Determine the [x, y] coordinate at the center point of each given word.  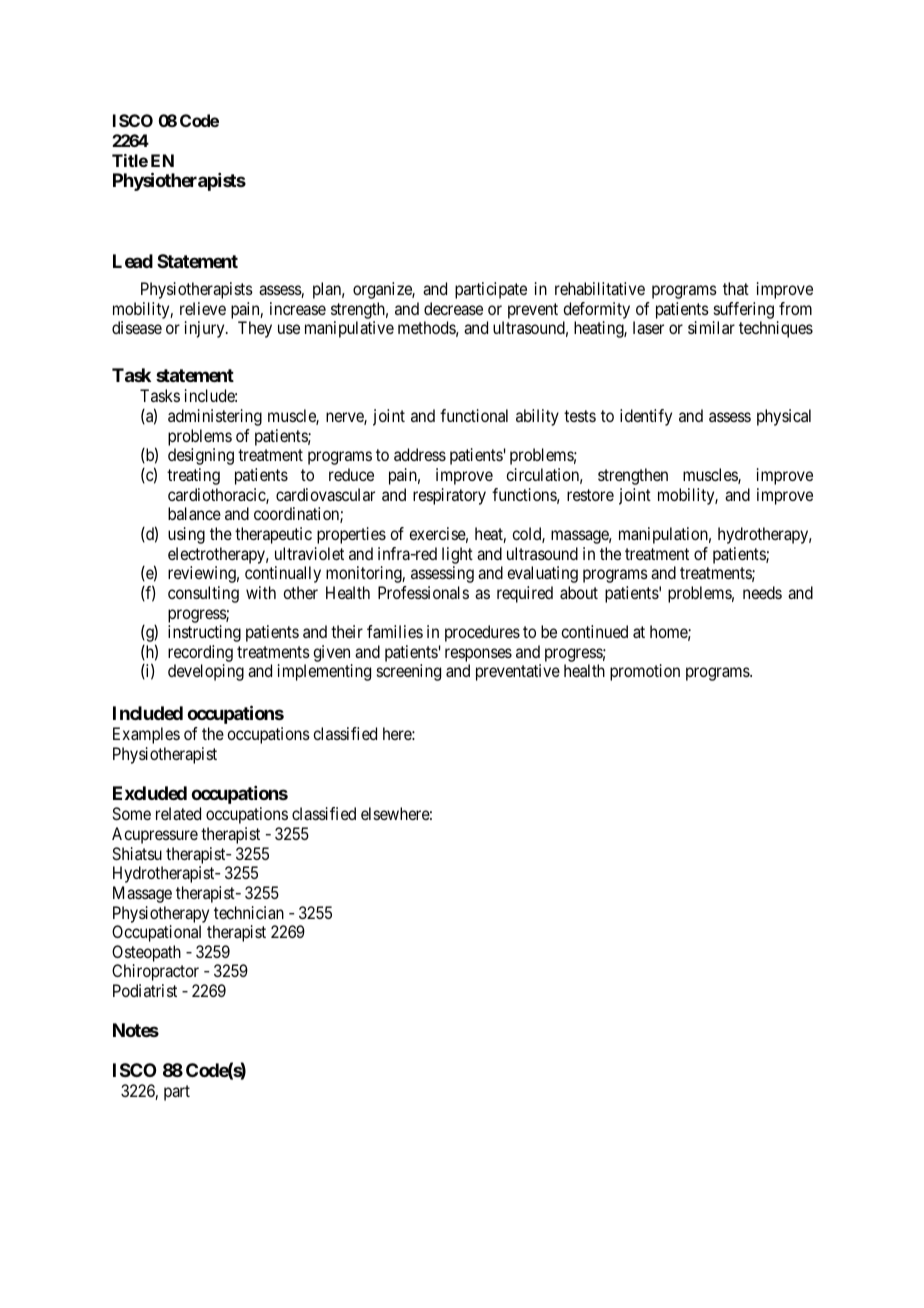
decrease [453, 308]
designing [201, 456]
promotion [645, 672]
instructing [204, 633]
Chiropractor [155, 972]
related [178, 813]
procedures [482, 633]
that [736, 288]
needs [762, 592]
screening [409, 672]
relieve [203, 308]
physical [784, 417]
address [420, 454]
